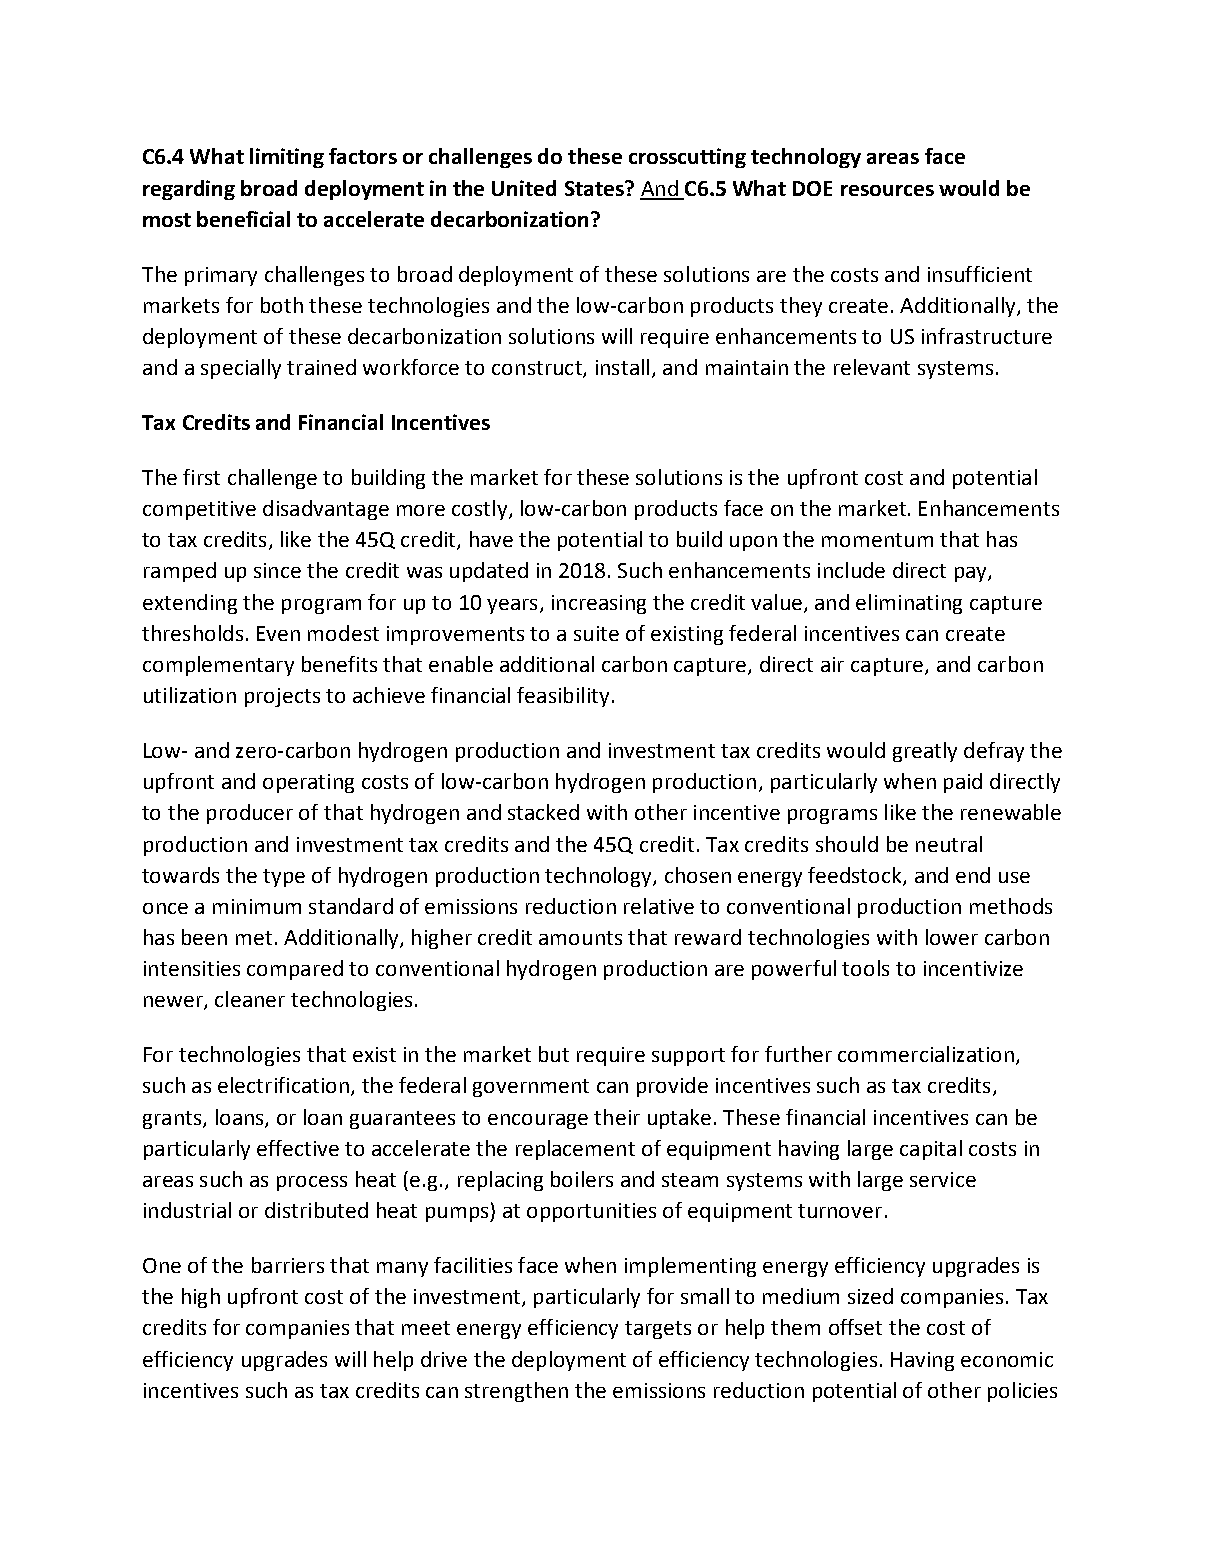 Image resolution: width=1207 pixels, height=1562 pixels. I want to click on amounts, so click(580, 938).
